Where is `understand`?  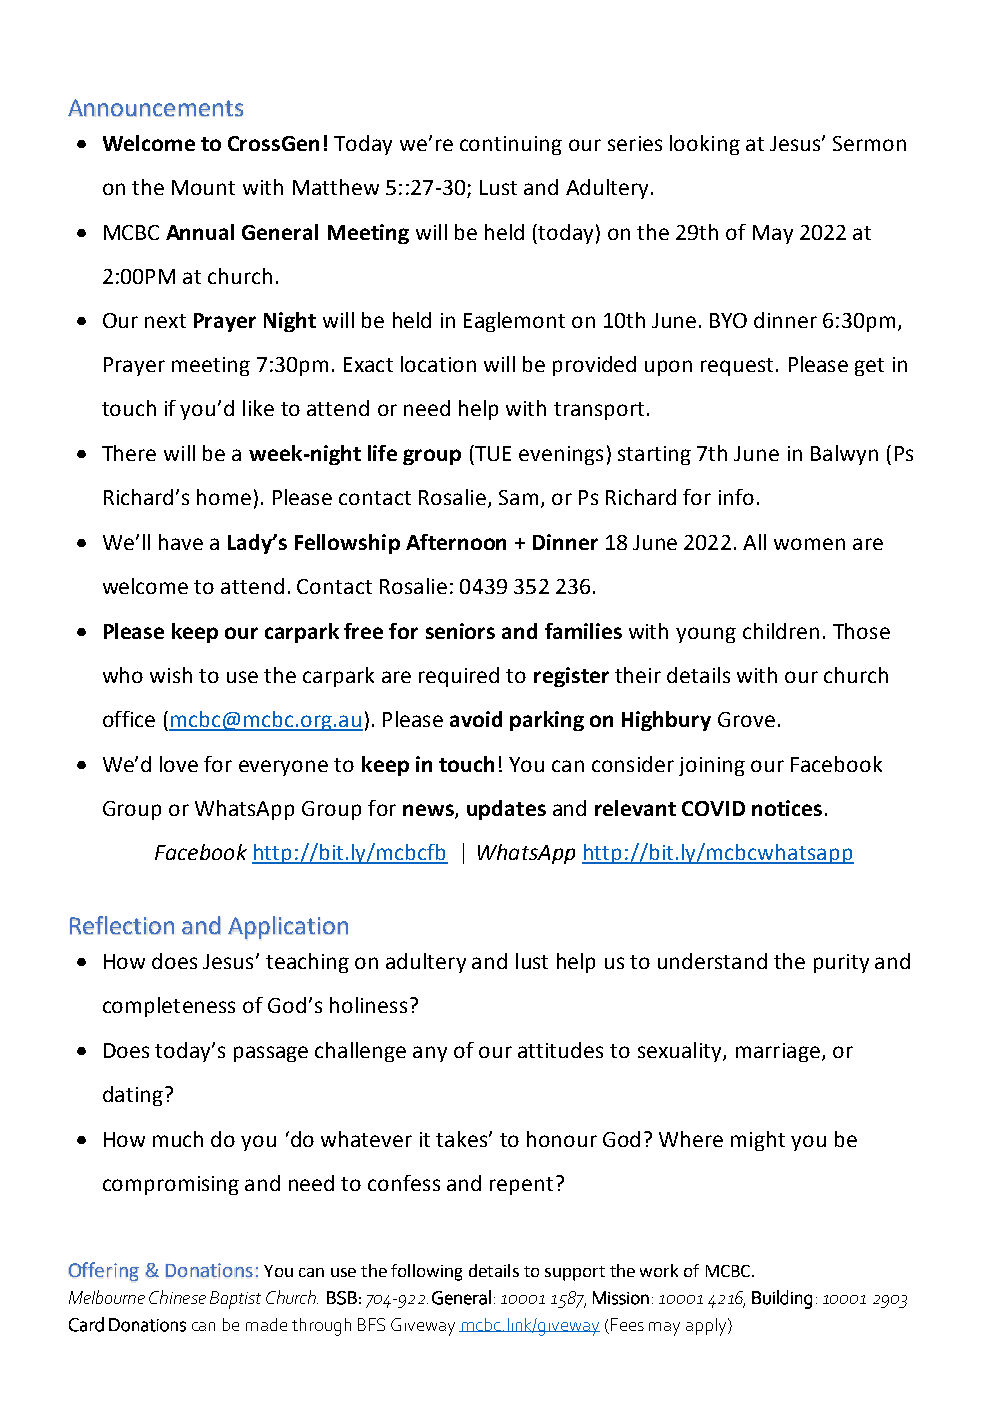
understand is located at coordinates (712, 961).
